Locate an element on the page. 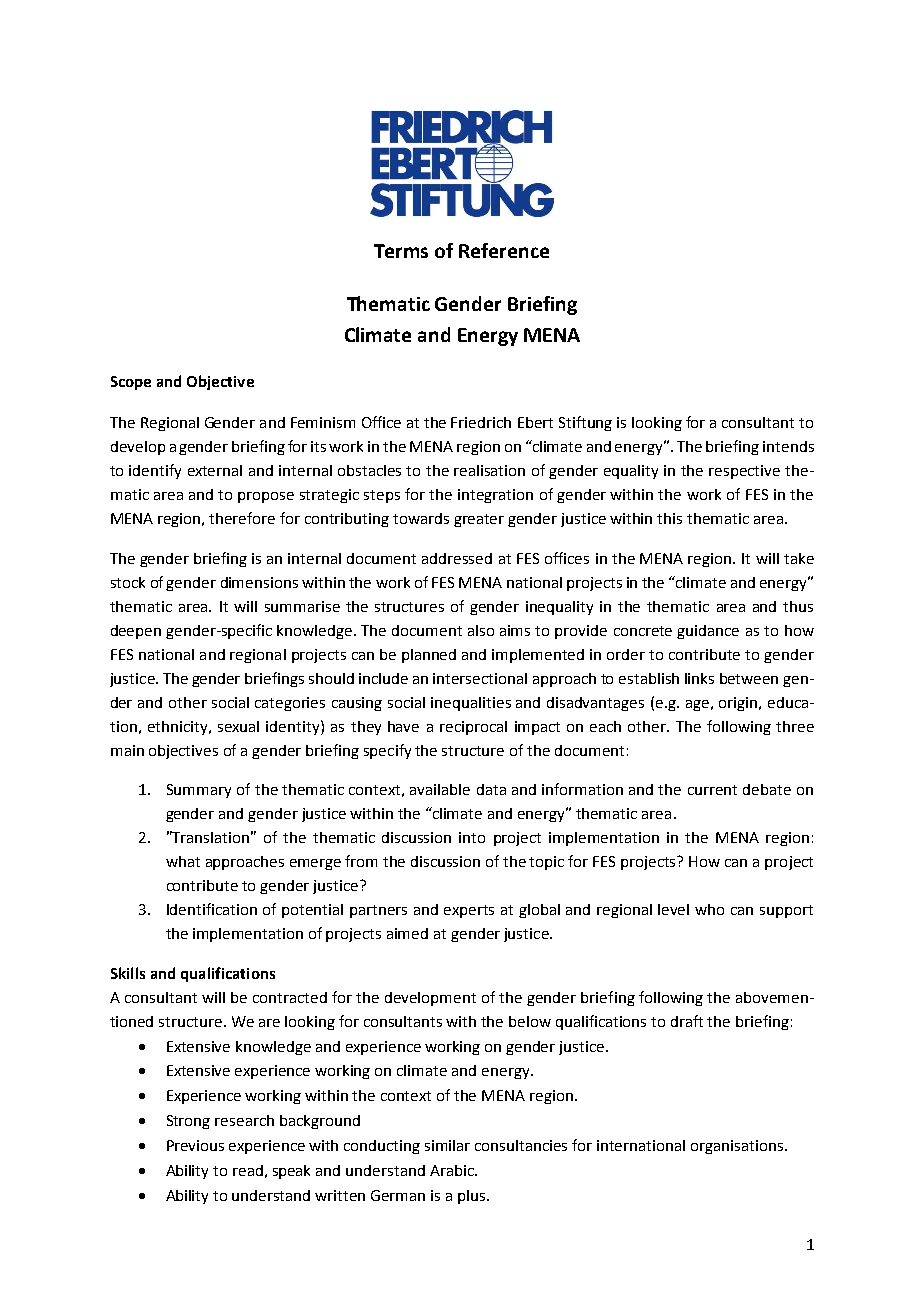  guidance is located at coordinates (708, 632).
